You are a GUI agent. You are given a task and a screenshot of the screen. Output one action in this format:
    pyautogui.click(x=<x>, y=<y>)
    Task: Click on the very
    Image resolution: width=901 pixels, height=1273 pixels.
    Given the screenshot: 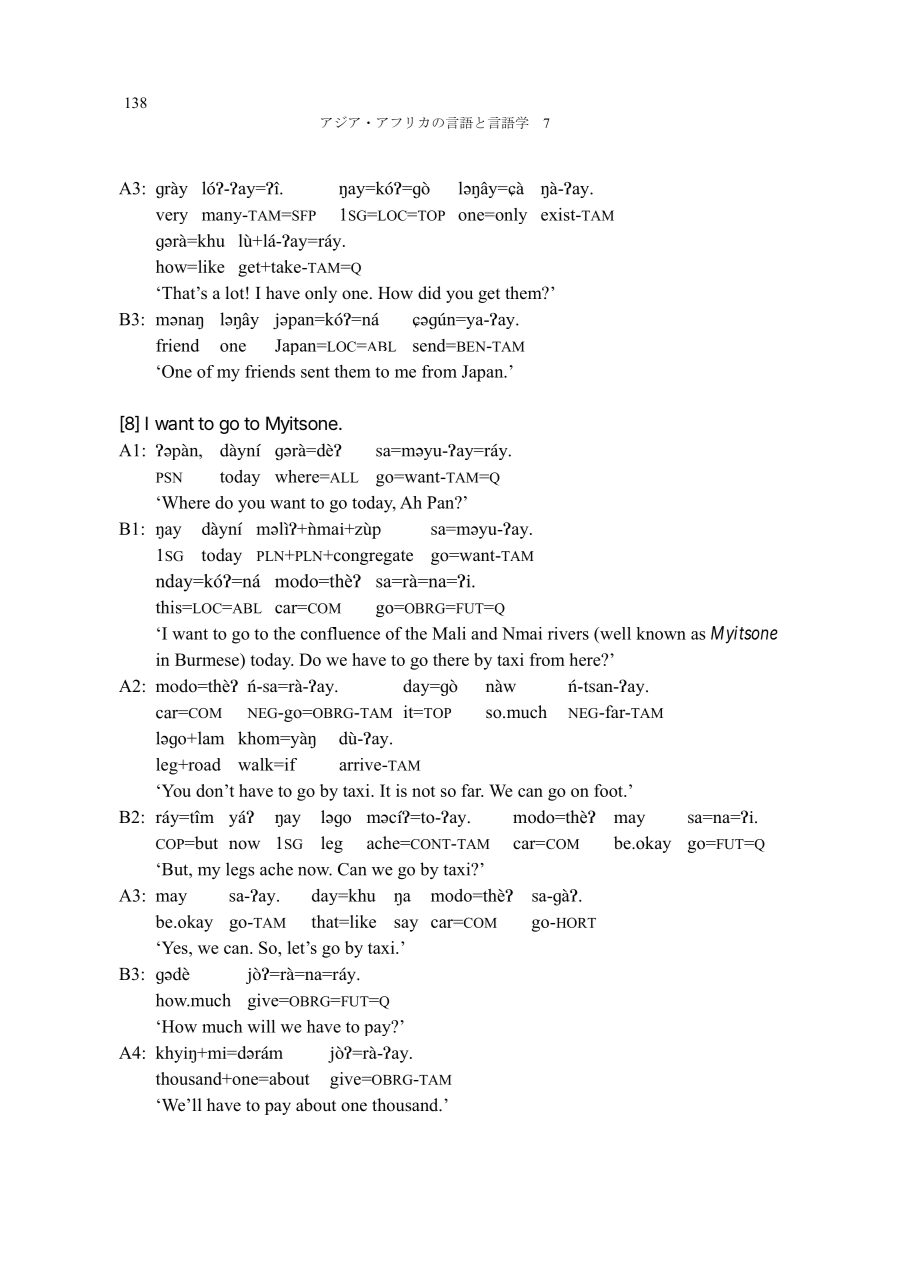 What is the action you would take?
    pyautogui.click(x=172, y=218)
